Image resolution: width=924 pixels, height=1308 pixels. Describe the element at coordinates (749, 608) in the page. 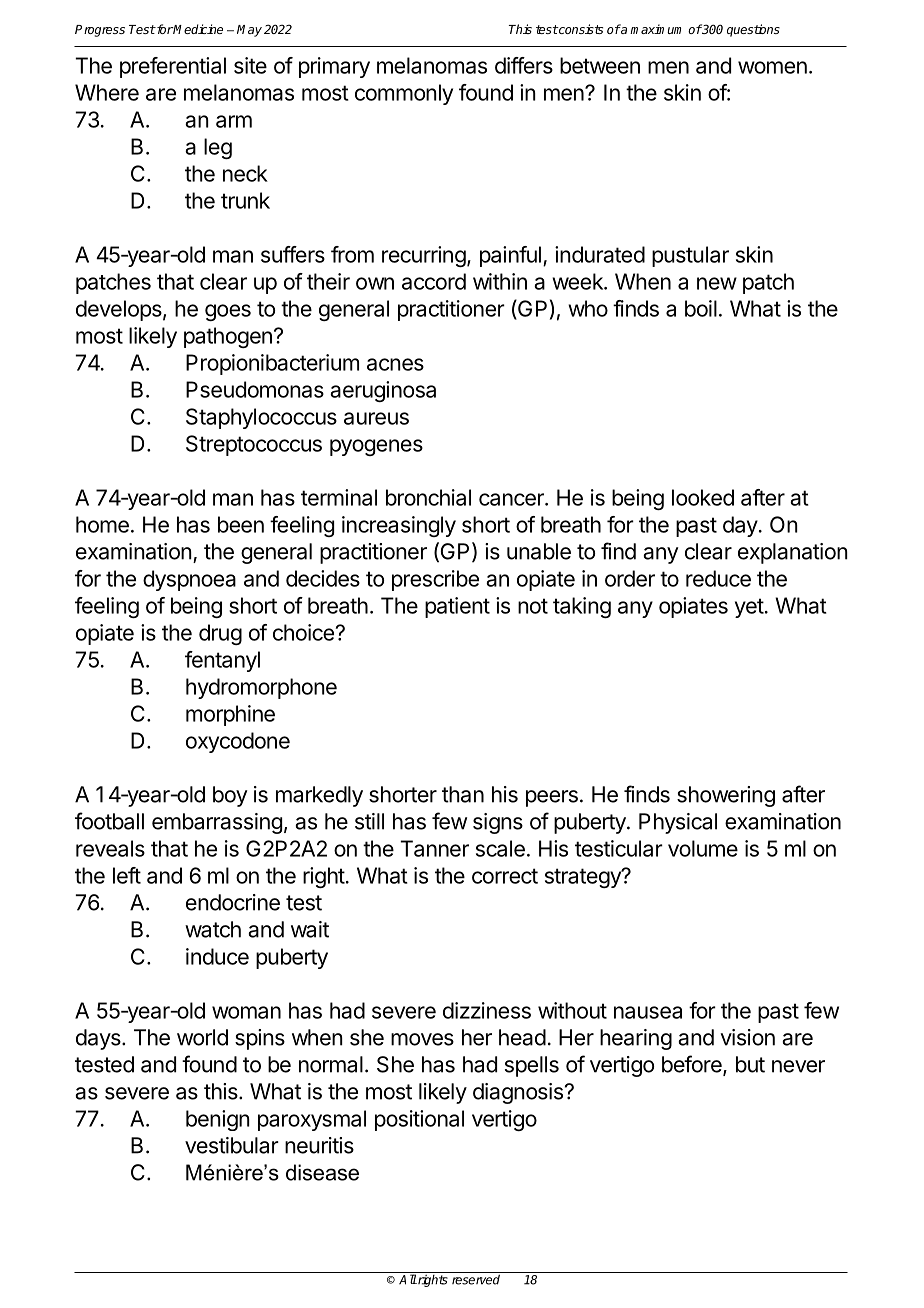

I see `yet` at that location.
